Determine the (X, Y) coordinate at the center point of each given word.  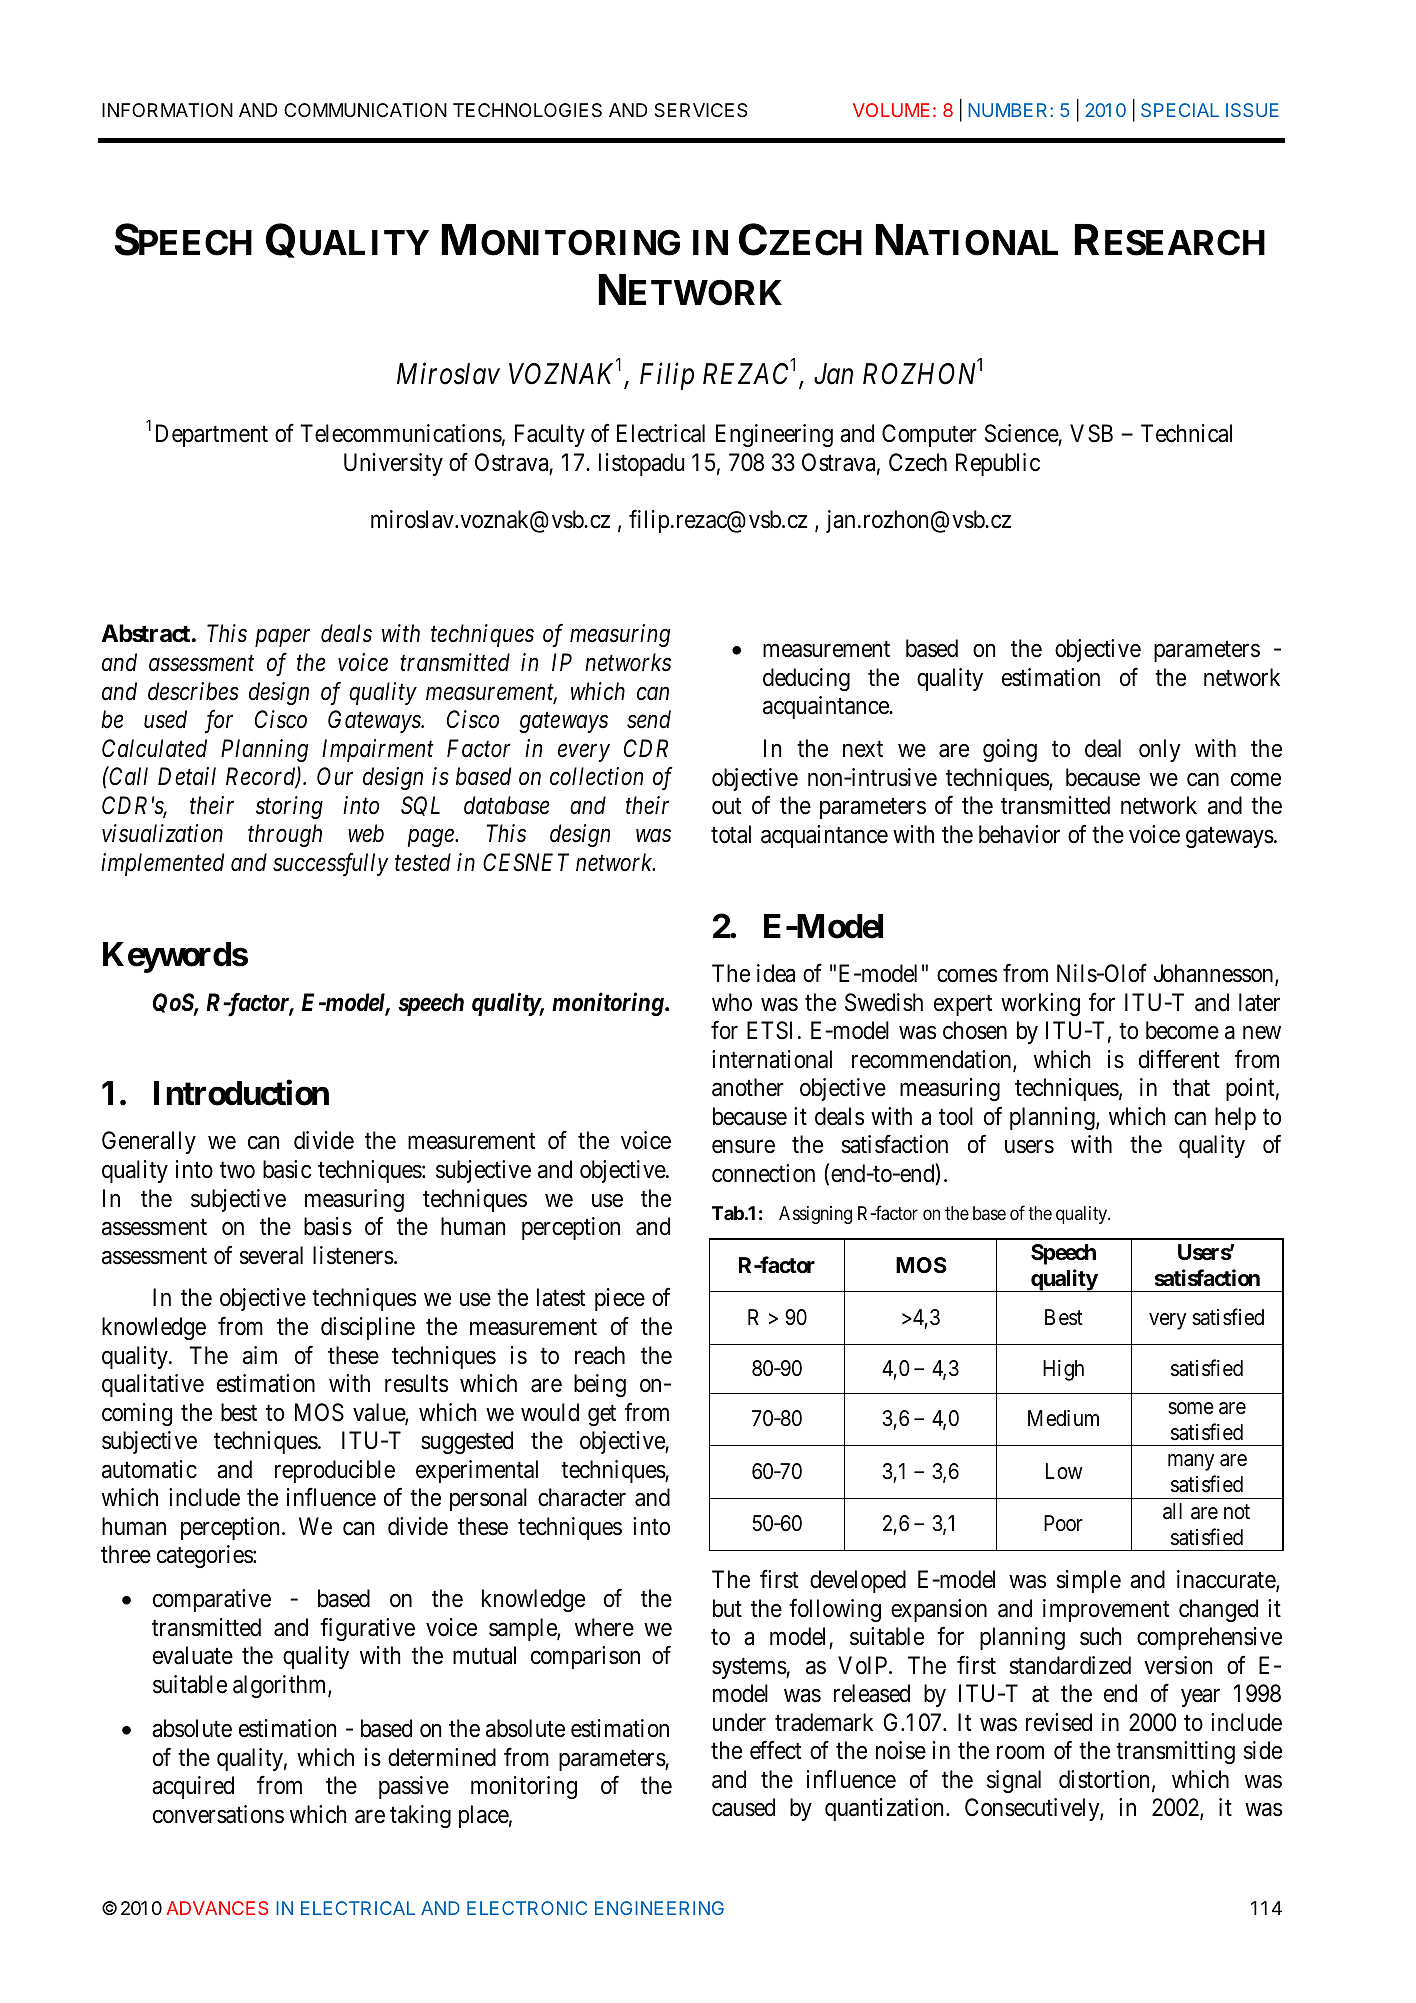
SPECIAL (1180, 110)
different (1179, 1059)
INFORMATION (167, 110)
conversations (218, 1814)
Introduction (241, 1093)
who (732, 1002)
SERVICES (701, 110)
